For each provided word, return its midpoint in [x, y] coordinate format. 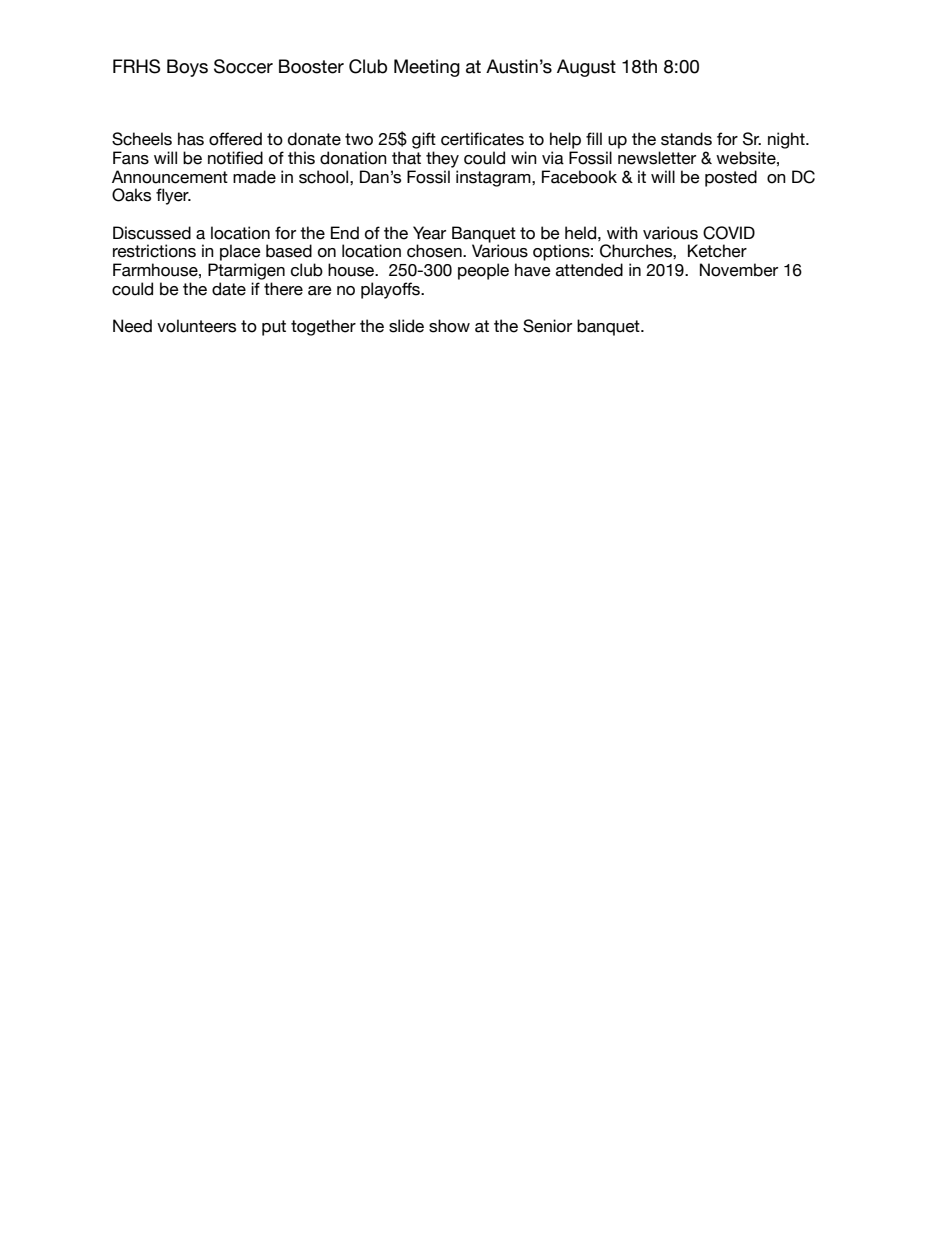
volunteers [196, 326]
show [449, 326]
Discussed [152, 233]
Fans [131, 158]
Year [429, 233]
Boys [187, 68]
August [586, 68]
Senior [547, 326]
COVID [729, 233]
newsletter [657, 158]
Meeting [427, 68]
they [442, 159]
